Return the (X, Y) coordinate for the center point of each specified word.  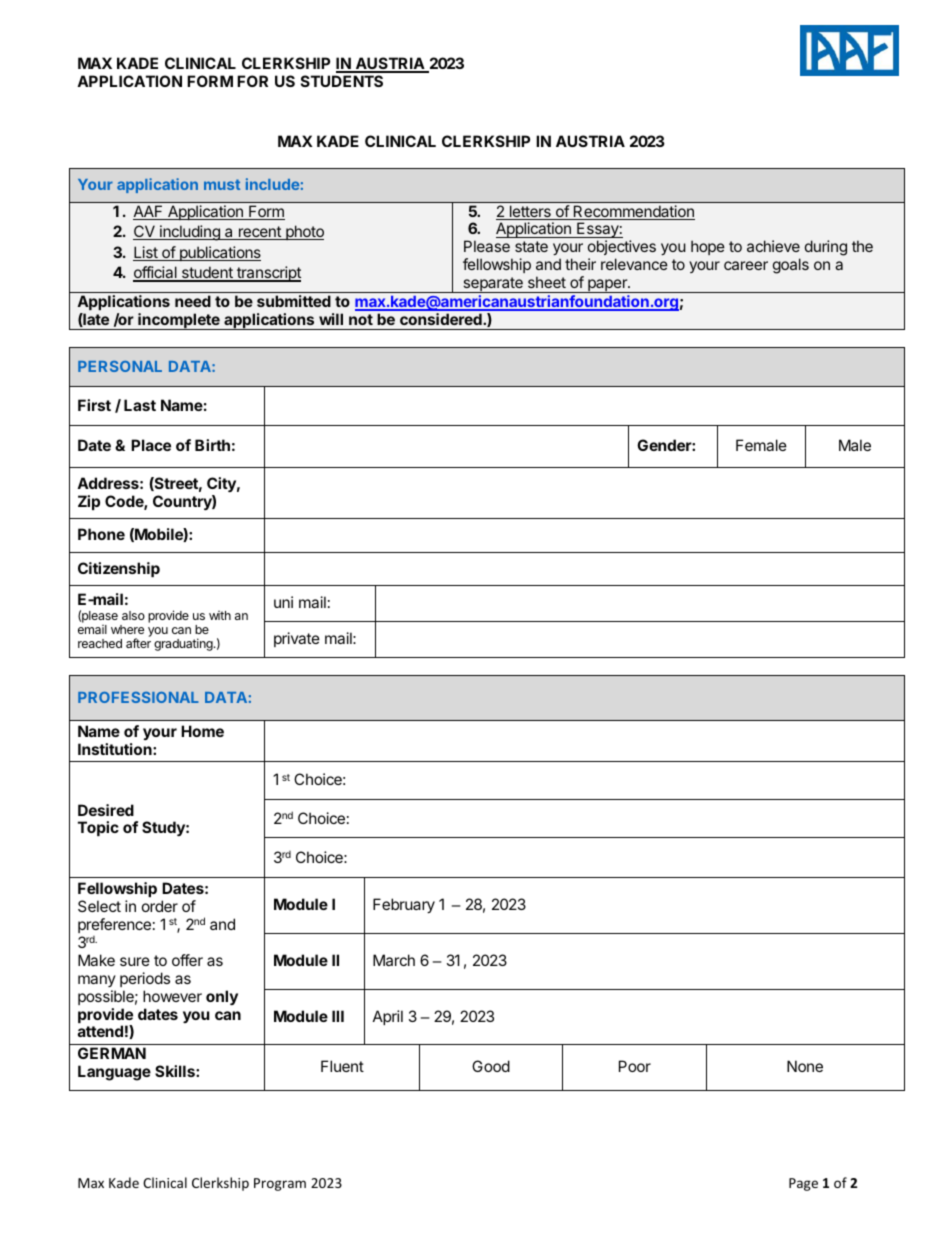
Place (151, 445)
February (404, 905)
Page (803, 1184)
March (394, 960)
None (805, 1066)
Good (491, 1066)
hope (708, 247)
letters (530, 212)
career (746, 265)
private (297, 639)
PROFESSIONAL (138, 697)
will (331, 319)
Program (280, 1184)
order (160, 906)
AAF (149, 212)
